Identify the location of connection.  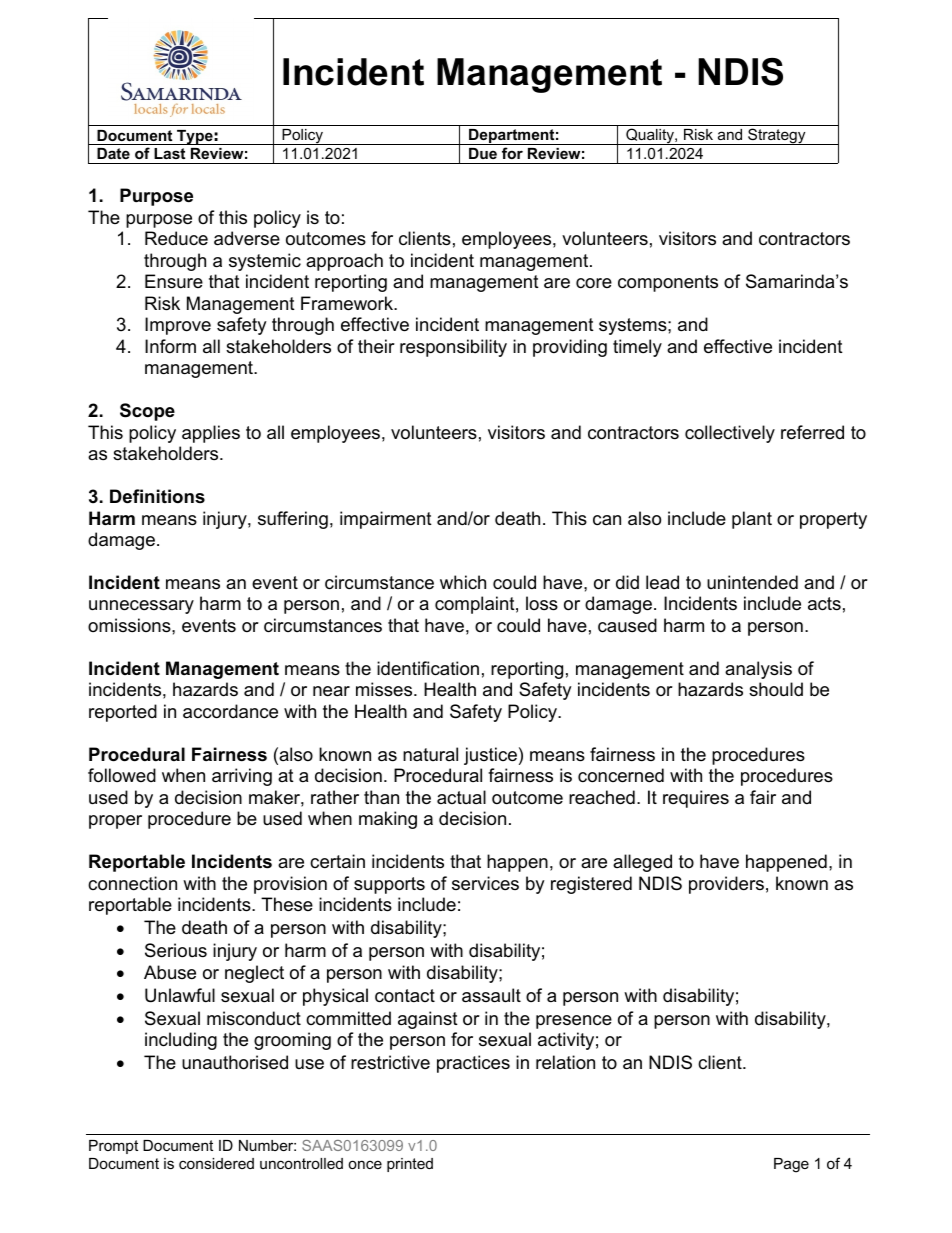
(132, 883).
